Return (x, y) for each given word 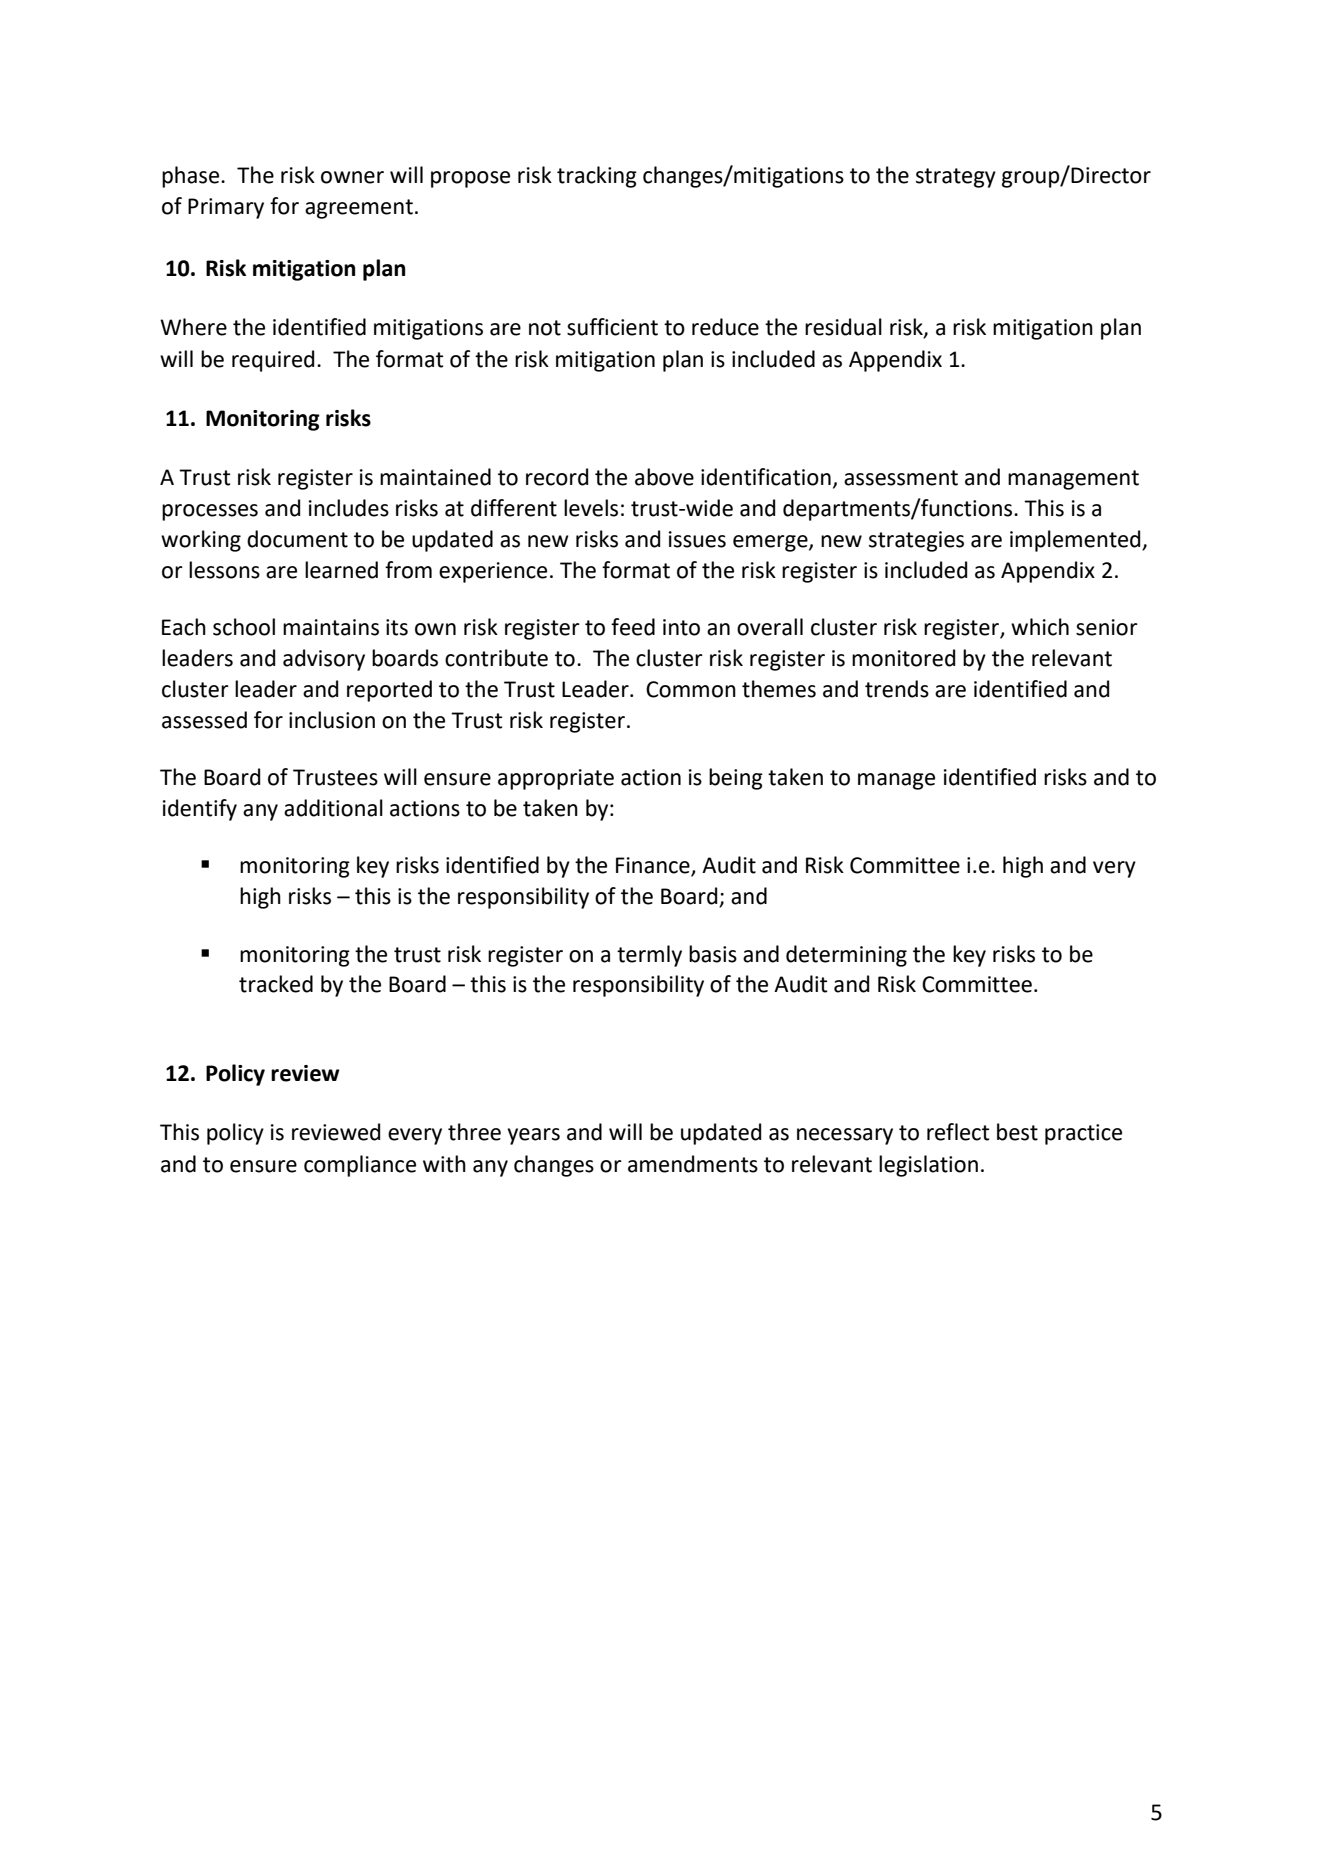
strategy (956, 178)
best (1017, 1132)
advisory (324, 660)
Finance (654, 866)
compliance (360, 1166)
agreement (359, 209)
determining (846, 956)
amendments (693, 1164)
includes (349, 508)
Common (691, 689)
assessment (901, 478)
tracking (597, 177)
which (1040, 627)
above (664, 477)
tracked (276, 984)
